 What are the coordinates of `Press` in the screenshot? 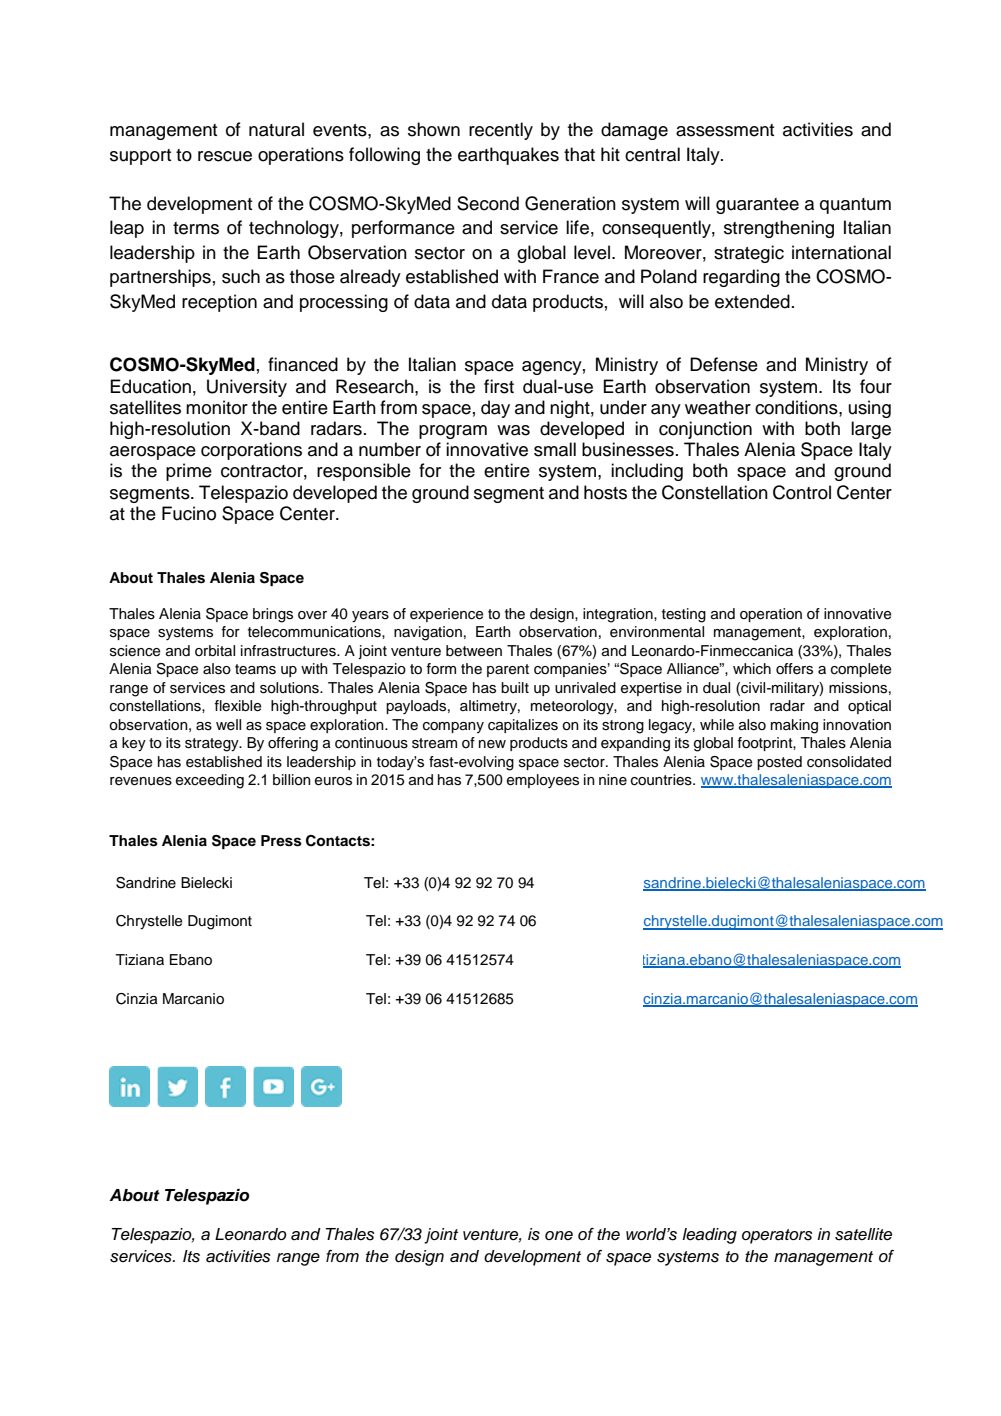 It's located at (281, 841).
